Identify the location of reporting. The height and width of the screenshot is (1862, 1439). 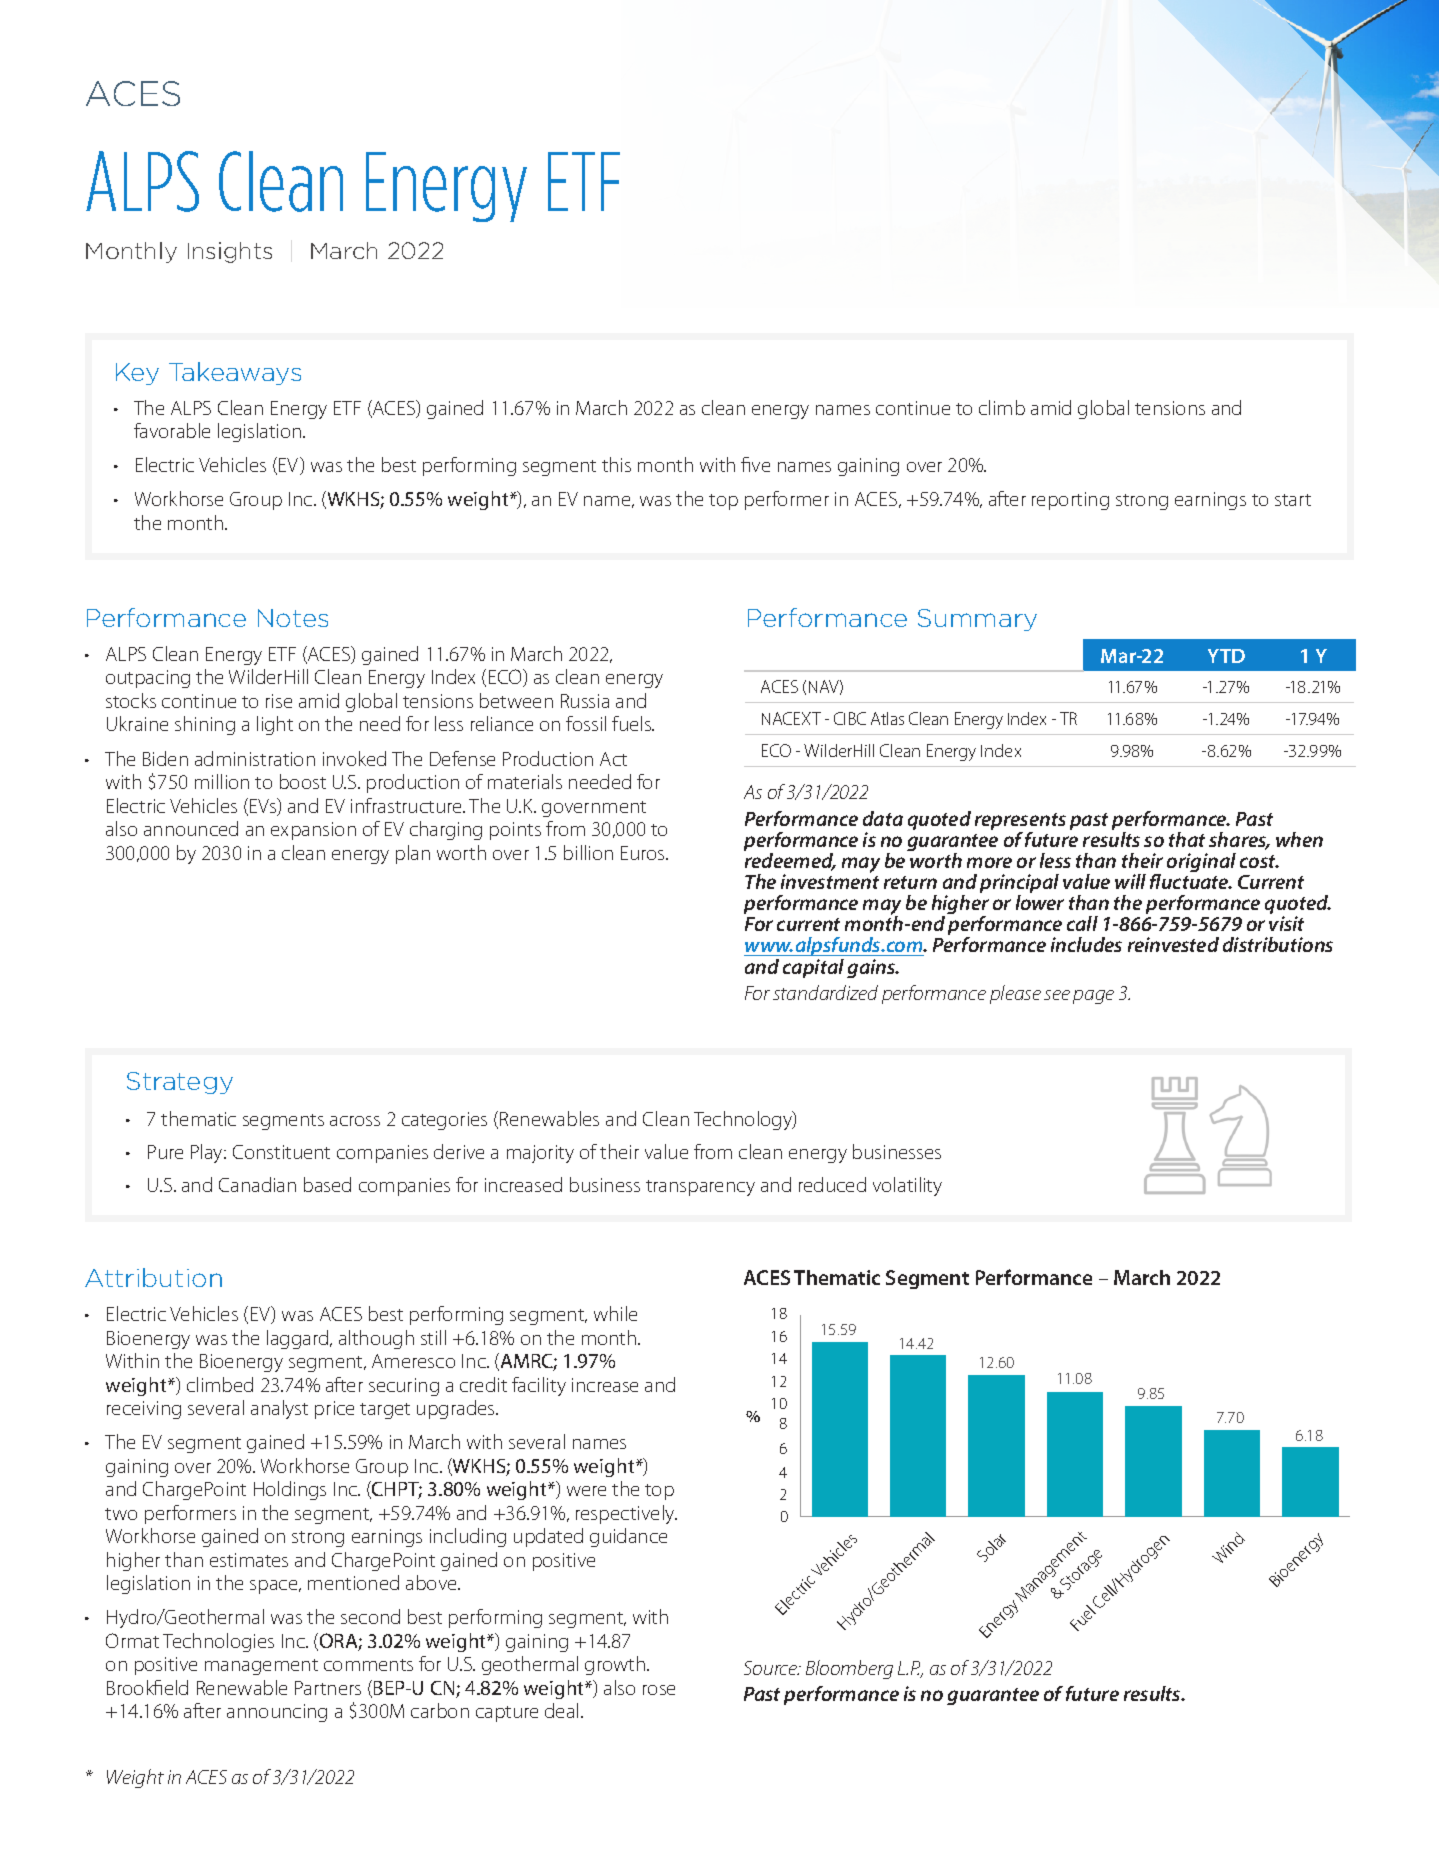
(1070, 501).
